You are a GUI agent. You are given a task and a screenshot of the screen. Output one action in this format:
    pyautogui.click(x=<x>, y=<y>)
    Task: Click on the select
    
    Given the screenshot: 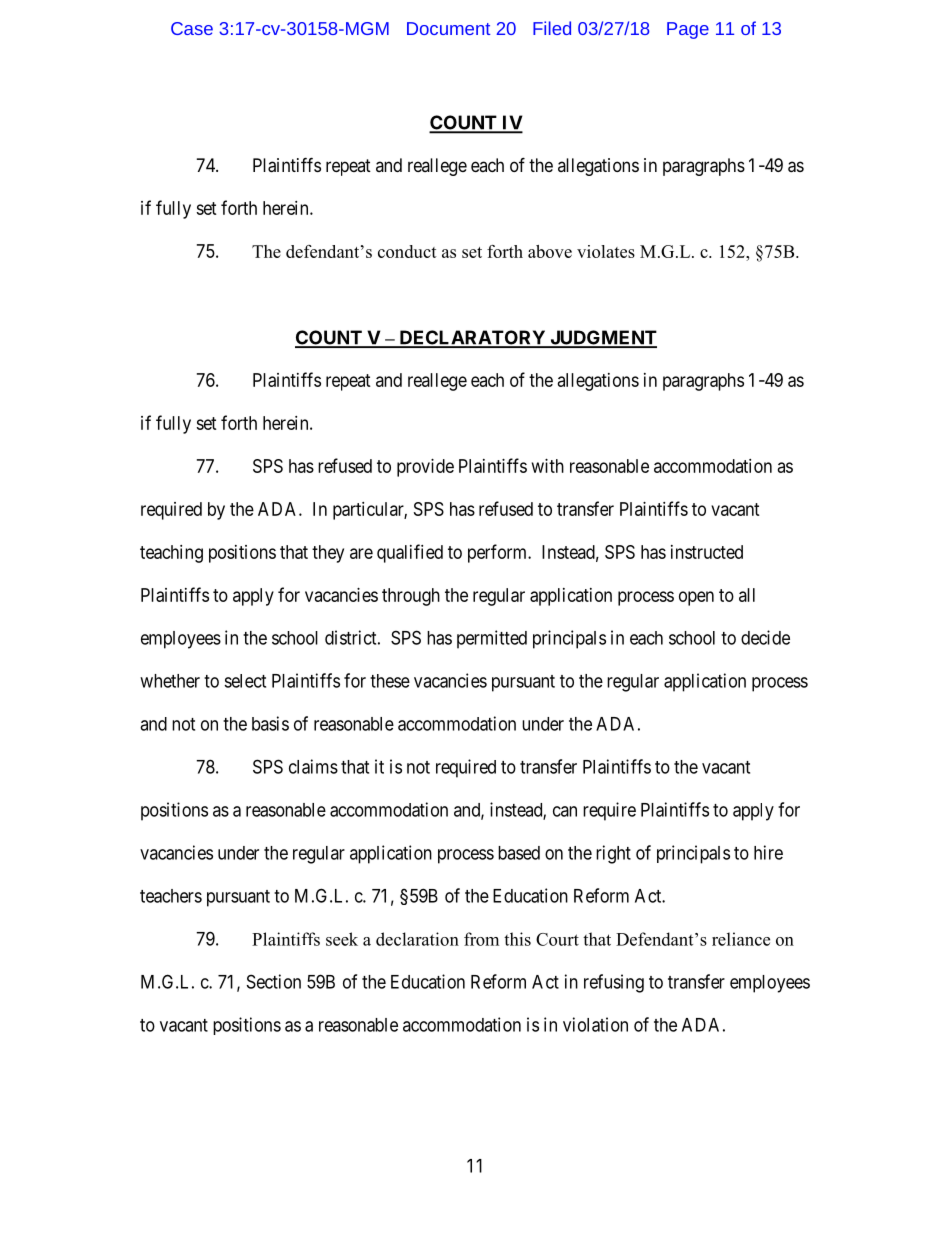 What is the action you would take?
    pyautogui.click(x=245, y=681)
